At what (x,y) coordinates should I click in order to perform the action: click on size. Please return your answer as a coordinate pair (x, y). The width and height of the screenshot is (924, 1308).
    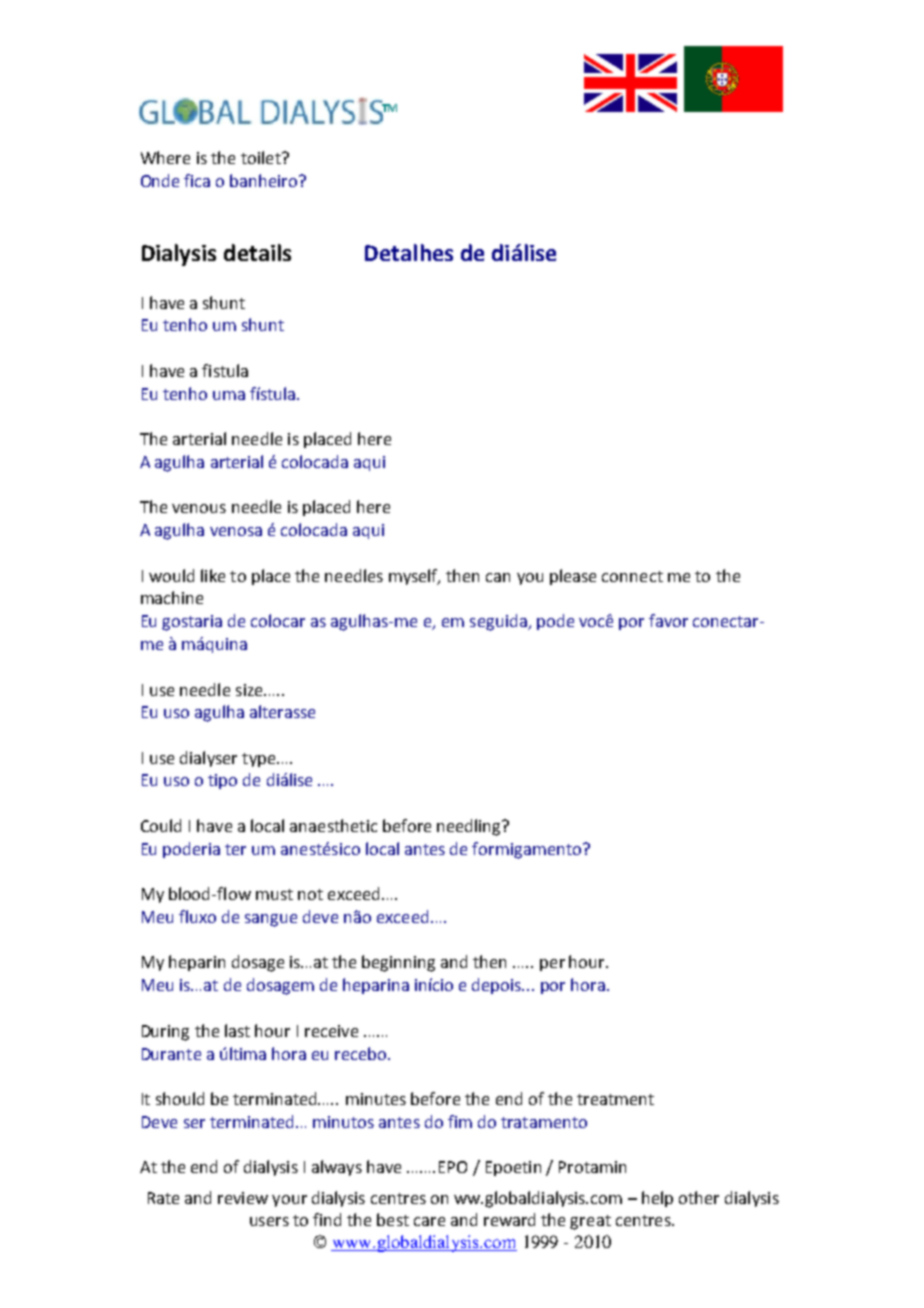
    Looking at the image, I should click on (250, 690).
